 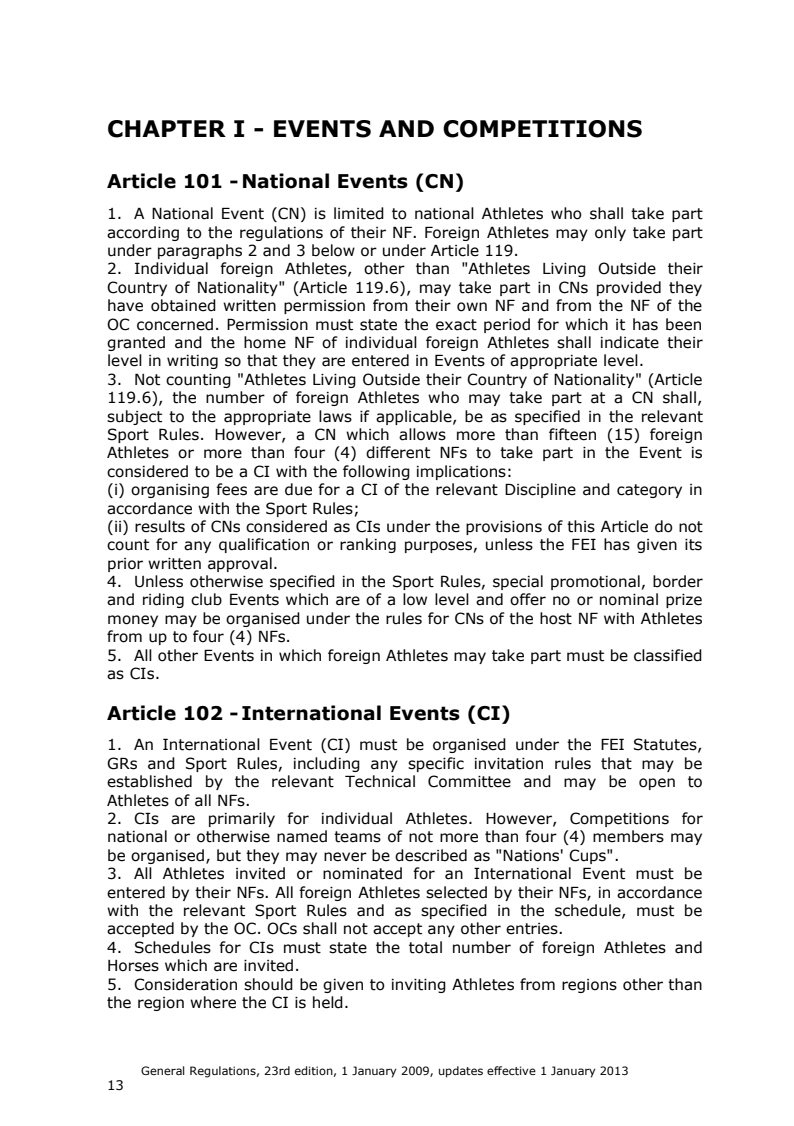 I want to click on described, so click(x=431, y=855).
